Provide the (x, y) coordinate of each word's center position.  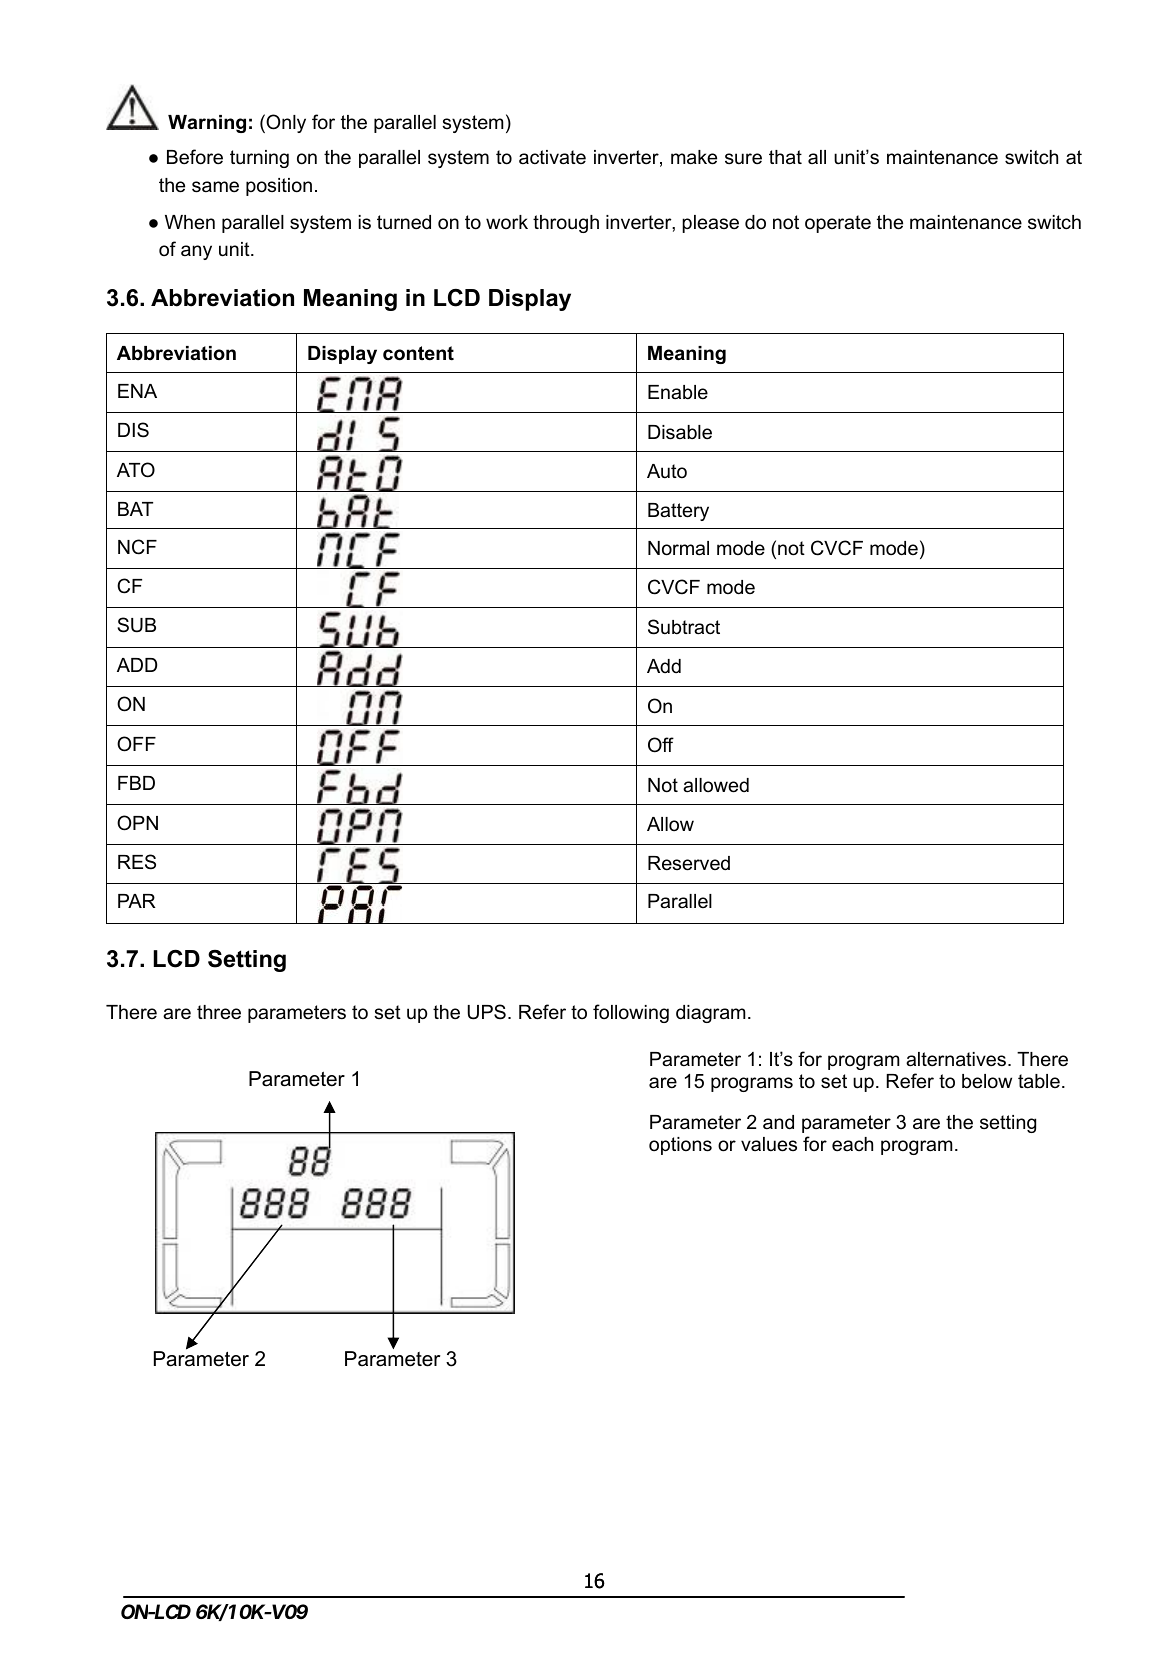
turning (259, 159)
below (987, 1081)
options (680, 1146)
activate (552, 157)
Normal (678, 548)
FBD (136, 783)
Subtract (684, 627)
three (219, 1012)
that (785, 157)
